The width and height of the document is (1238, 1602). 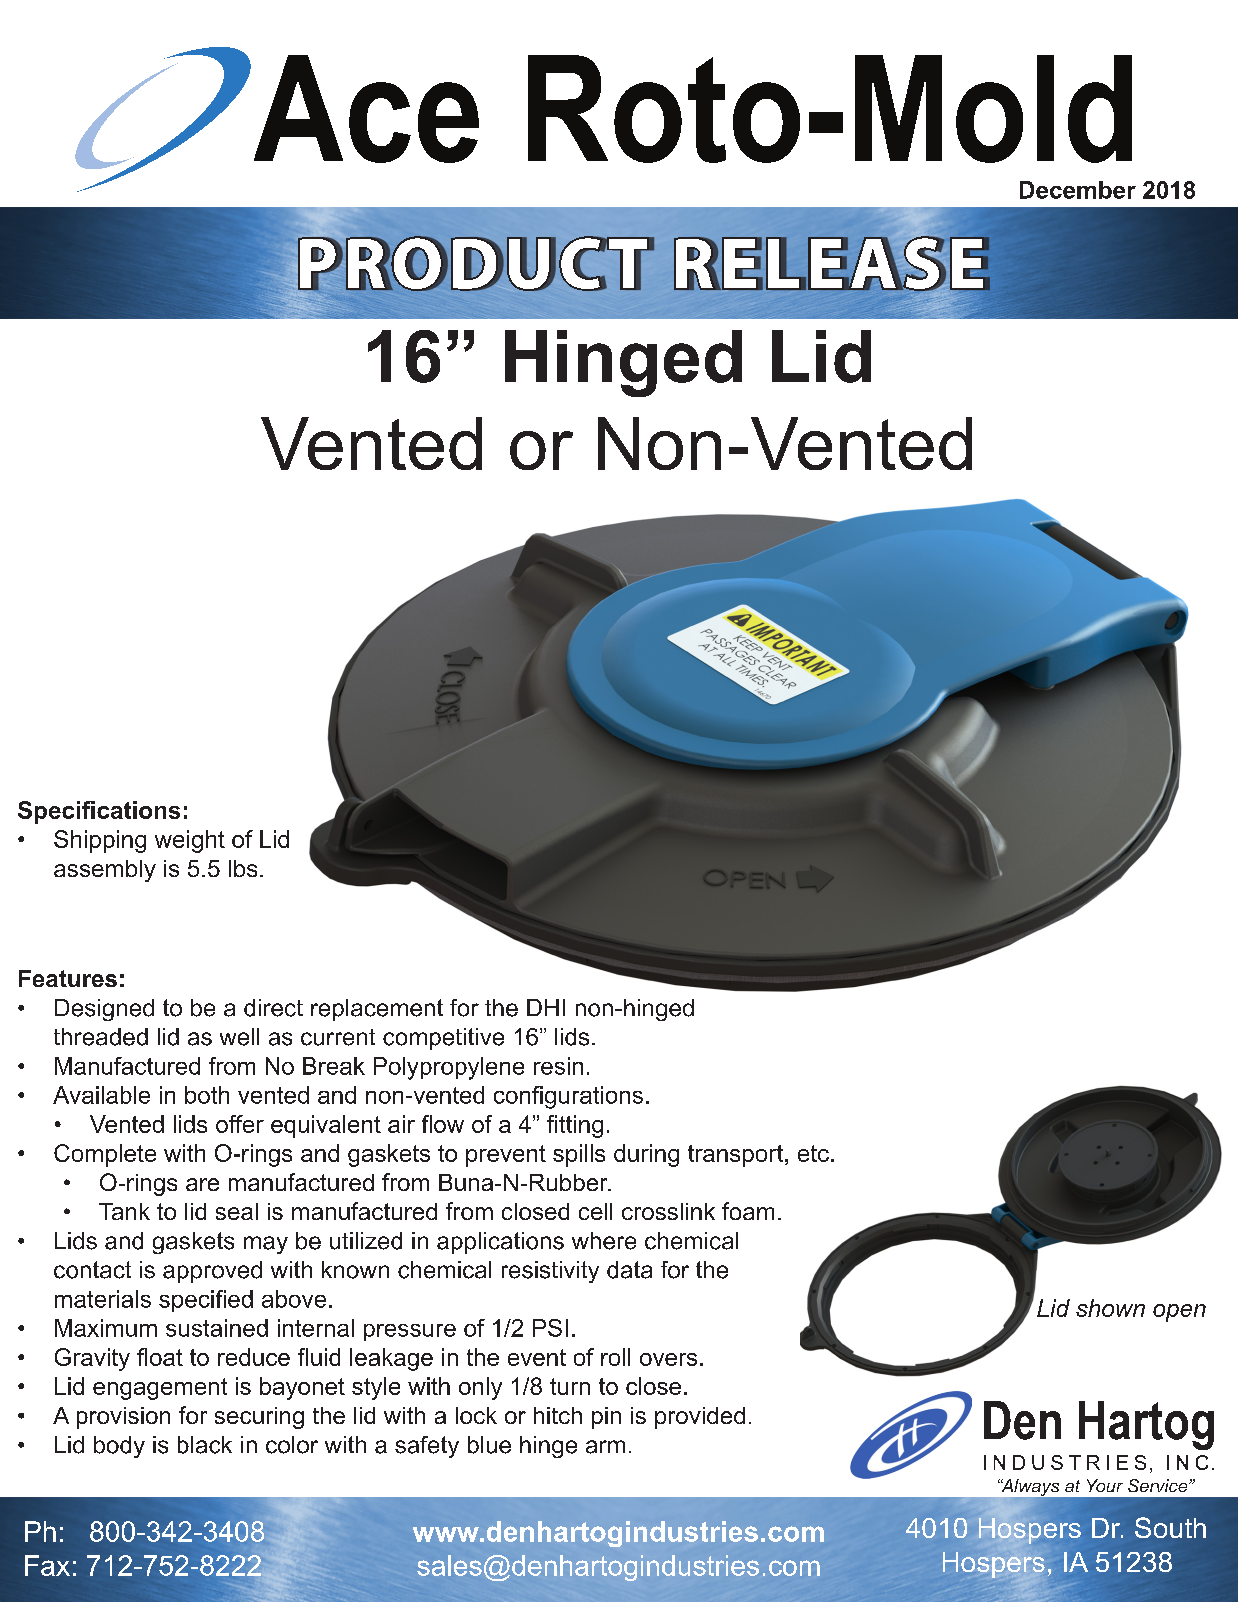 I want to click on Your, so click(x=1105, y=1485).
